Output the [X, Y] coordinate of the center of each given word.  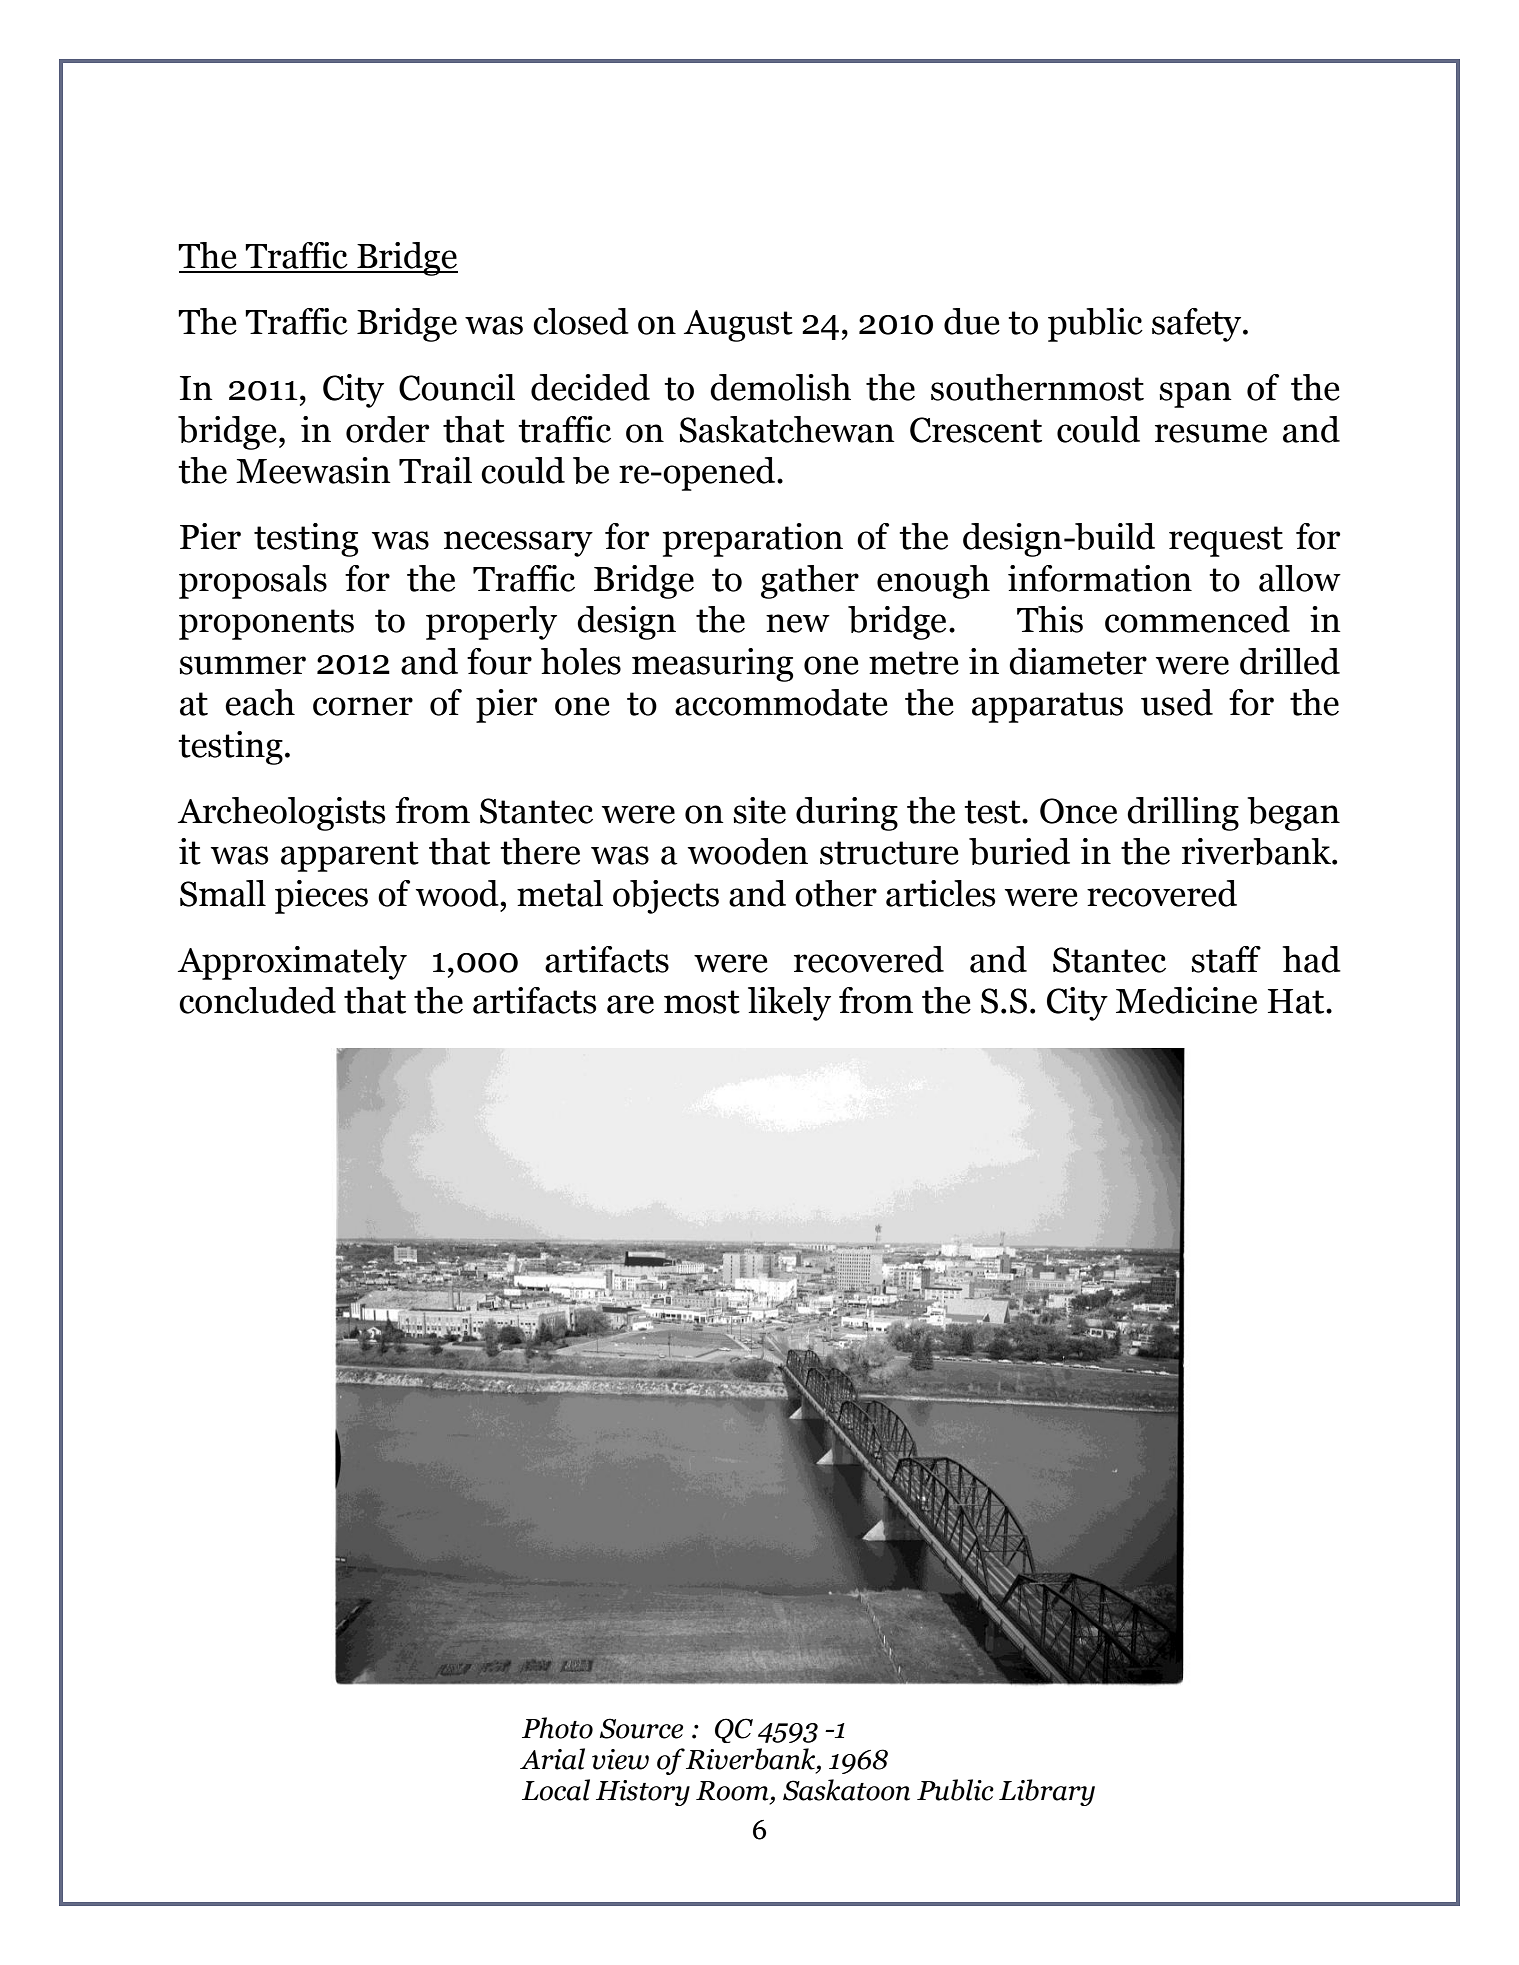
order [387, 429]
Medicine [1186, 1000]
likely [789, 1004]
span [1195, 395]
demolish [780, 387]
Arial [552, 1759]
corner [363, 706]
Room [732, 1791]
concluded [257, 1000]
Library [1047, 1792]
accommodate [781, 702]
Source [641, 1728]
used [1177, 702]
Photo [557, 1728]
